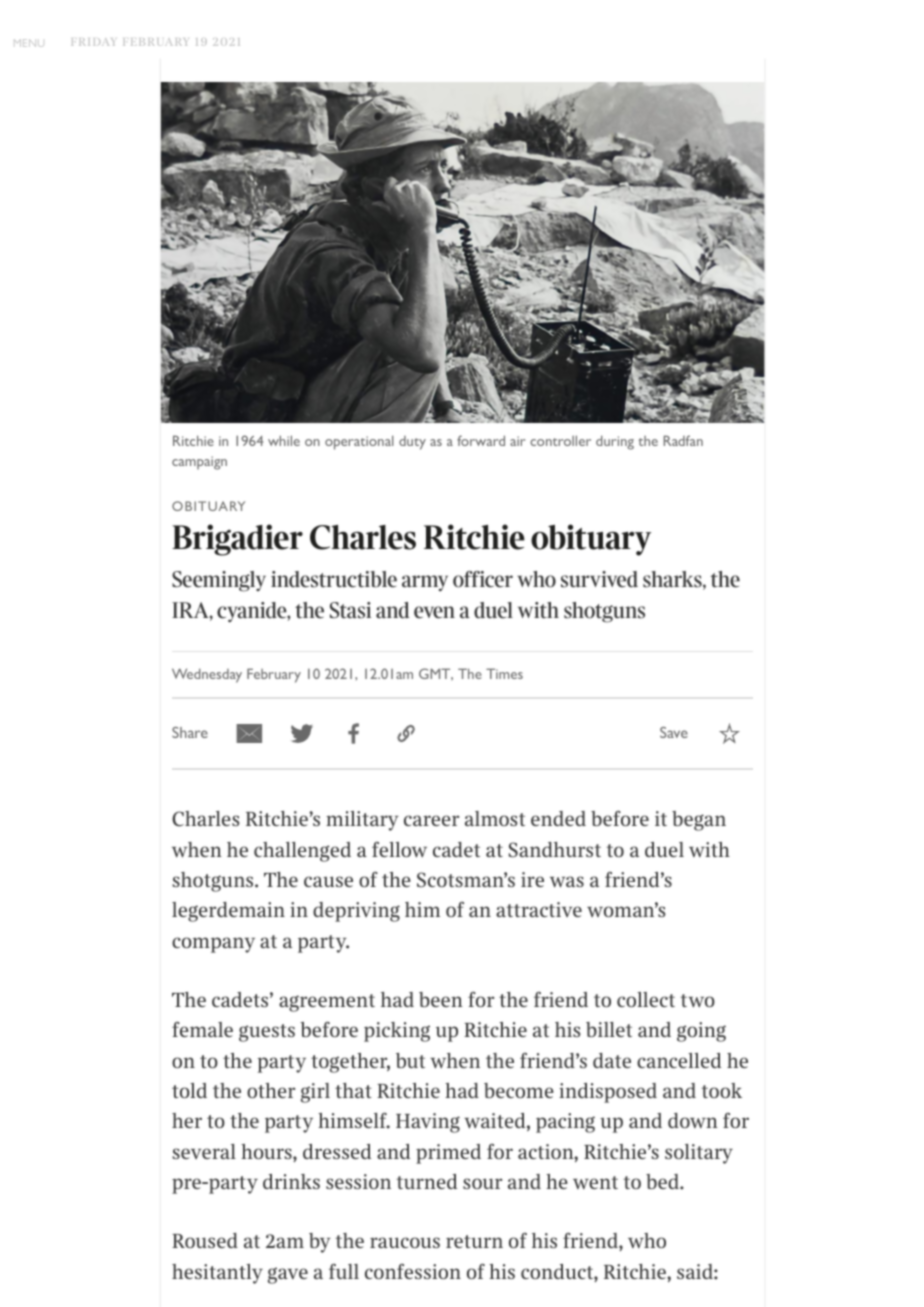 Image resolution: width=924 pixels, height=1307 pixels. What do you see at coordinates (560, 440) in the document?
I see `controller` at bounding box center [560, 440].
